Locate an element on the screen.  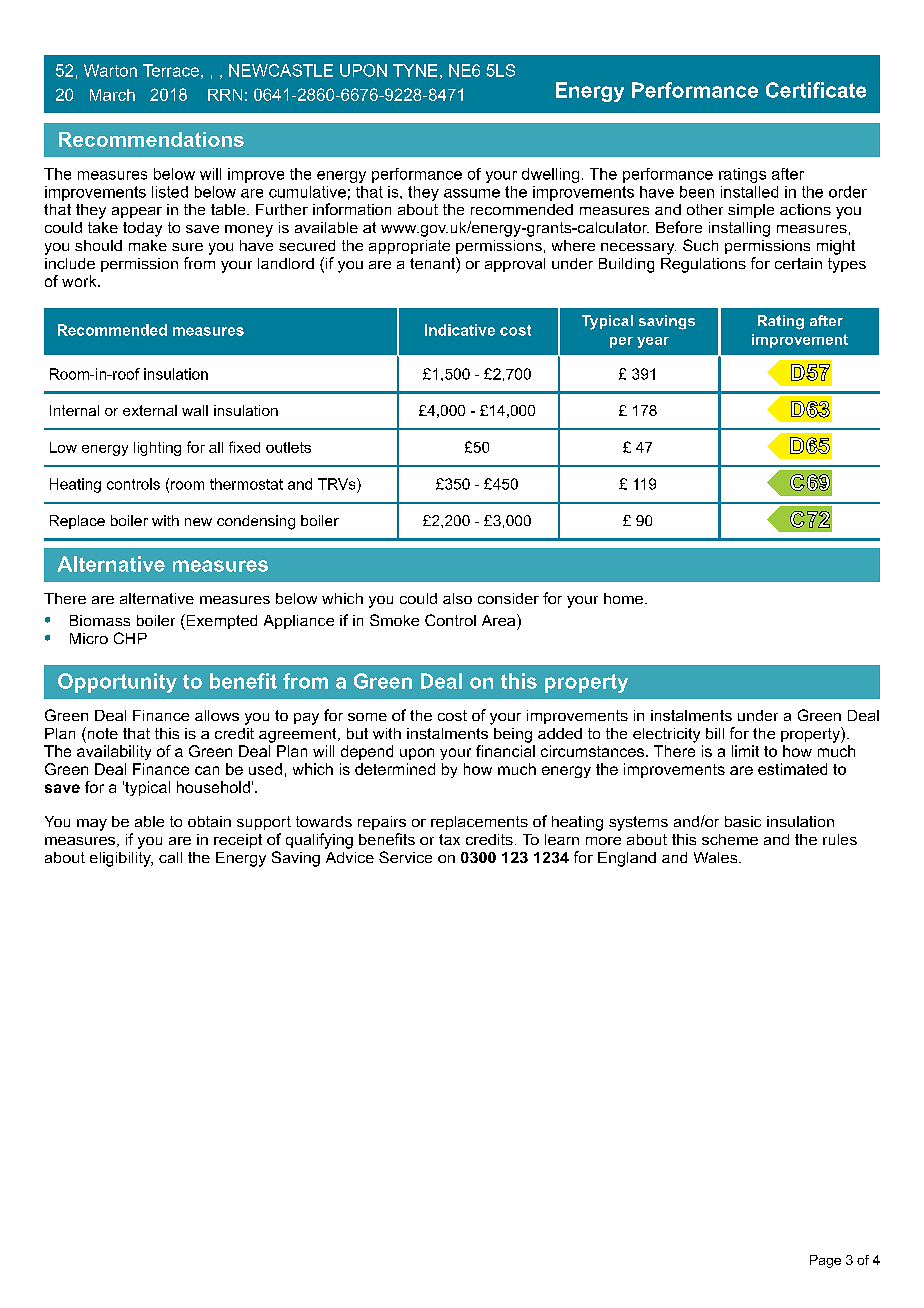
condensing is located at coordinates (256, 522).
